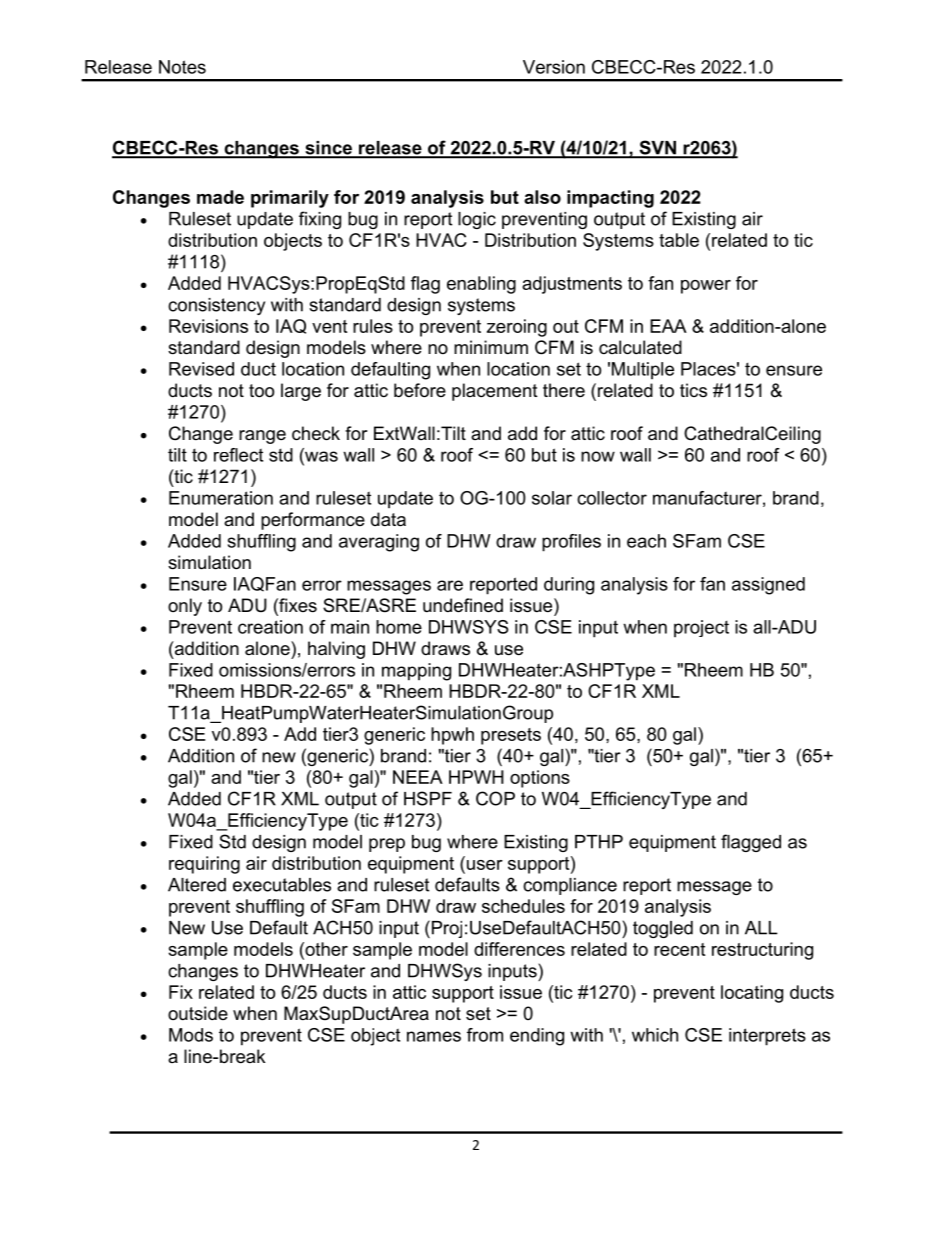  Describe the element at coordinates (646, 541) in the screenshot. I see `each` at that location.
